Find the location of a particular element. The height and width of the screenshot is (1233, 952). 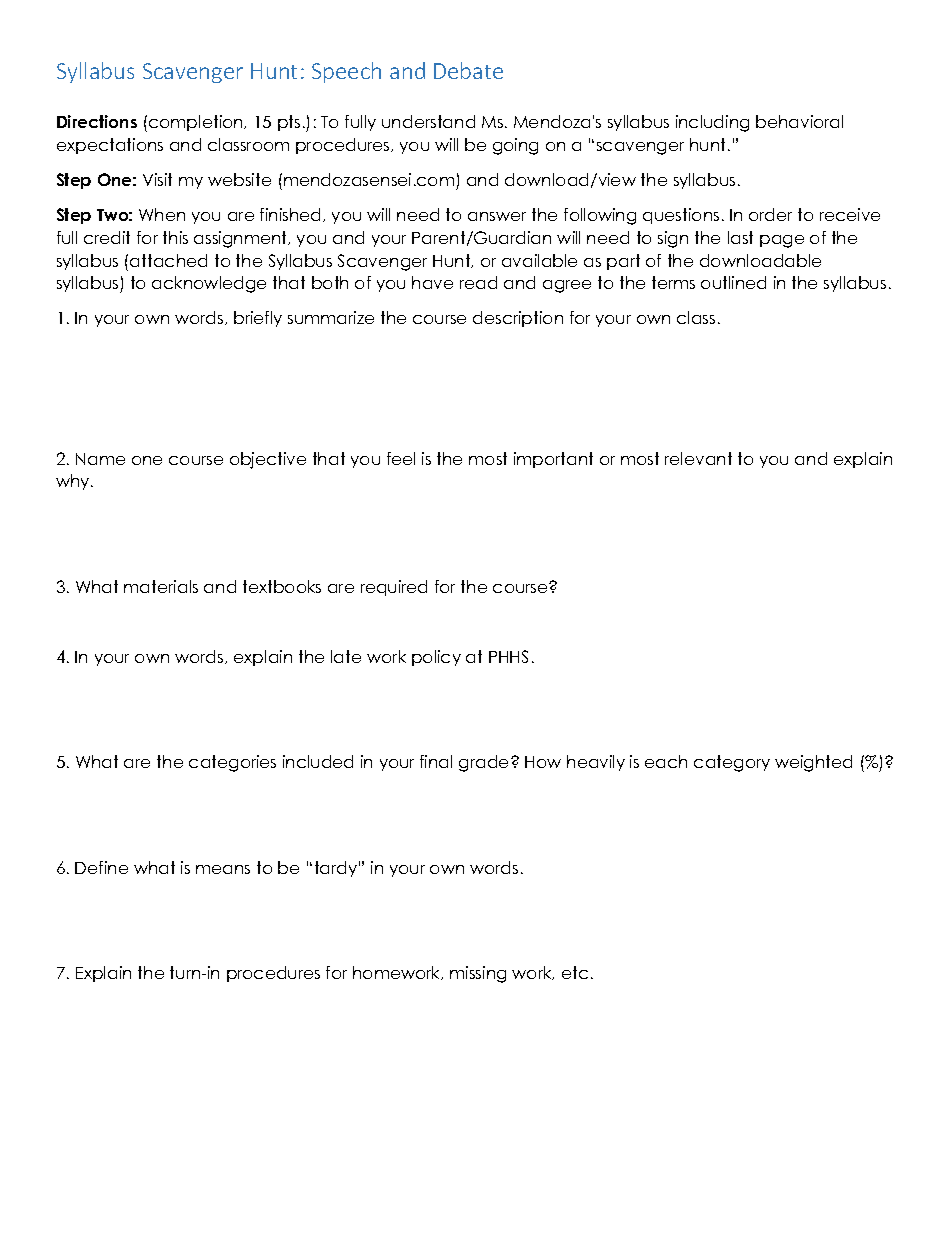

outlined is located at coordinates (733, 282).
